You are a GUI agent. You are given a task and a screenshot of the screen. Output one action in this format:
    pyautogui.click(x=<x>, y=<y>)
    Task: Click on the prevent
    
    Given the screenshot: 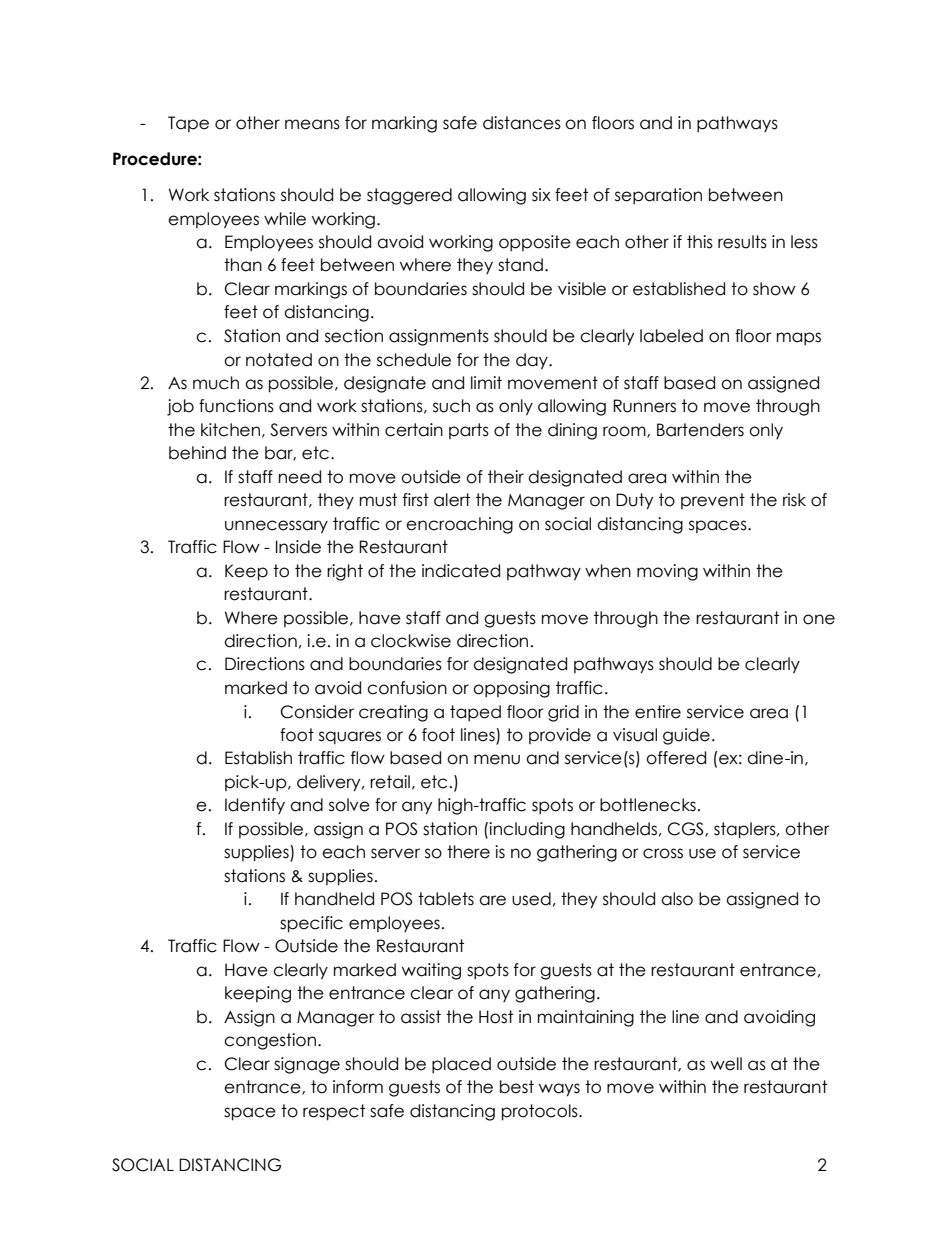 What is the action you would take?
    pyautogui.click(x=713, y=501)
